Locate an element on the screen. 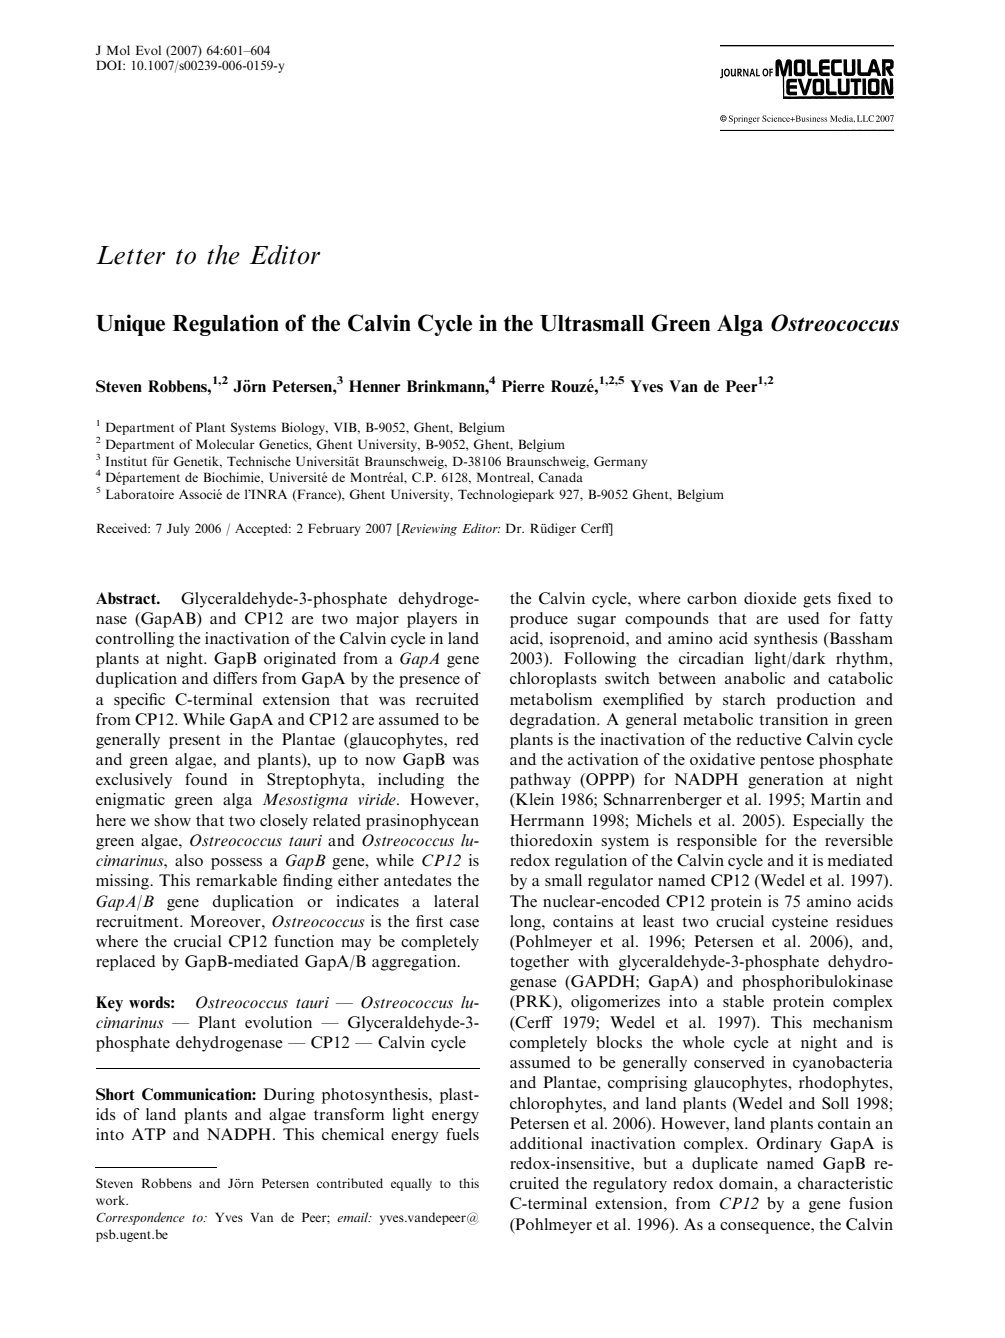  Molecular is located at coordinates (225, 444).
